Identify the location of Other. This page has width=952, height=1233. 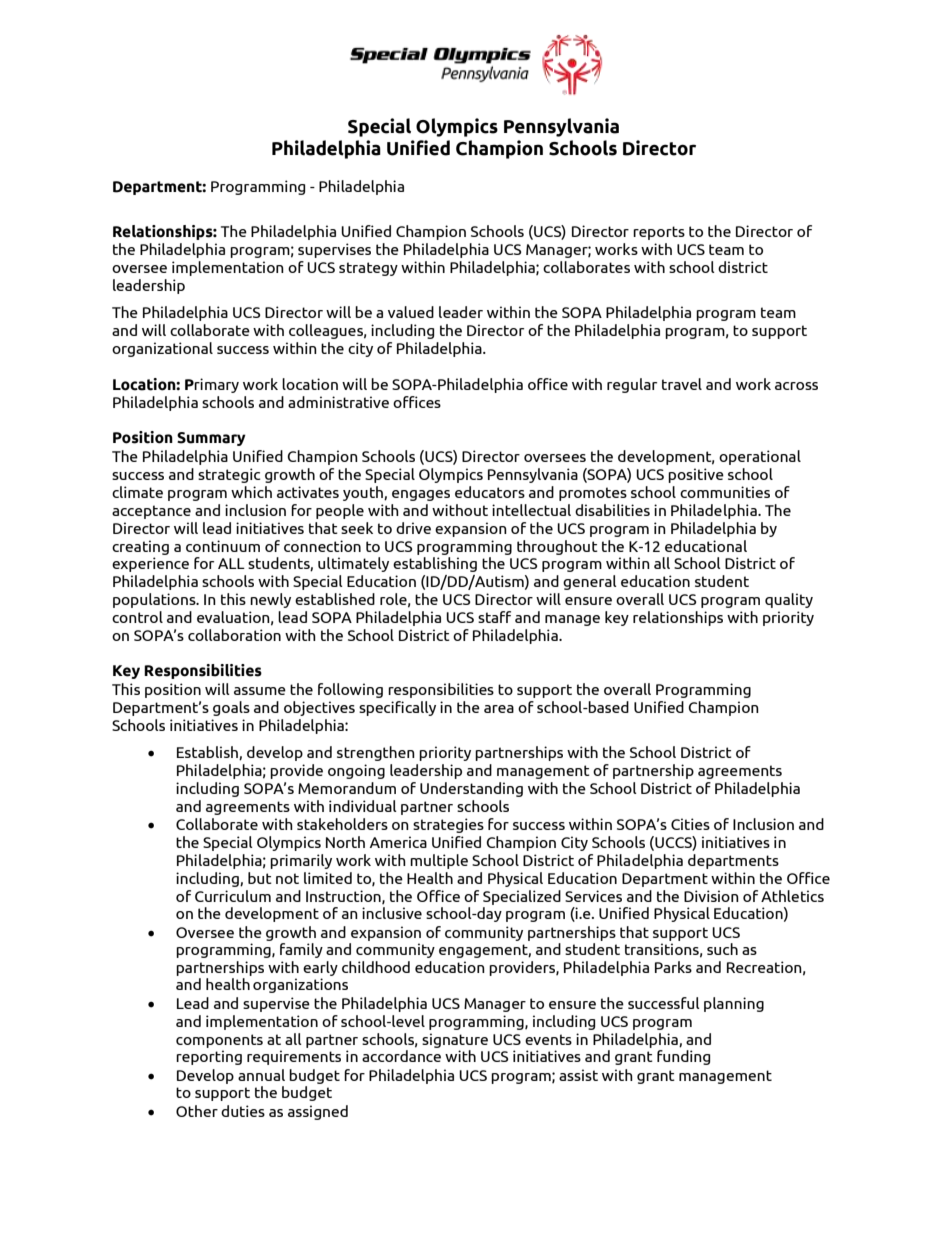
(197, 1111).
